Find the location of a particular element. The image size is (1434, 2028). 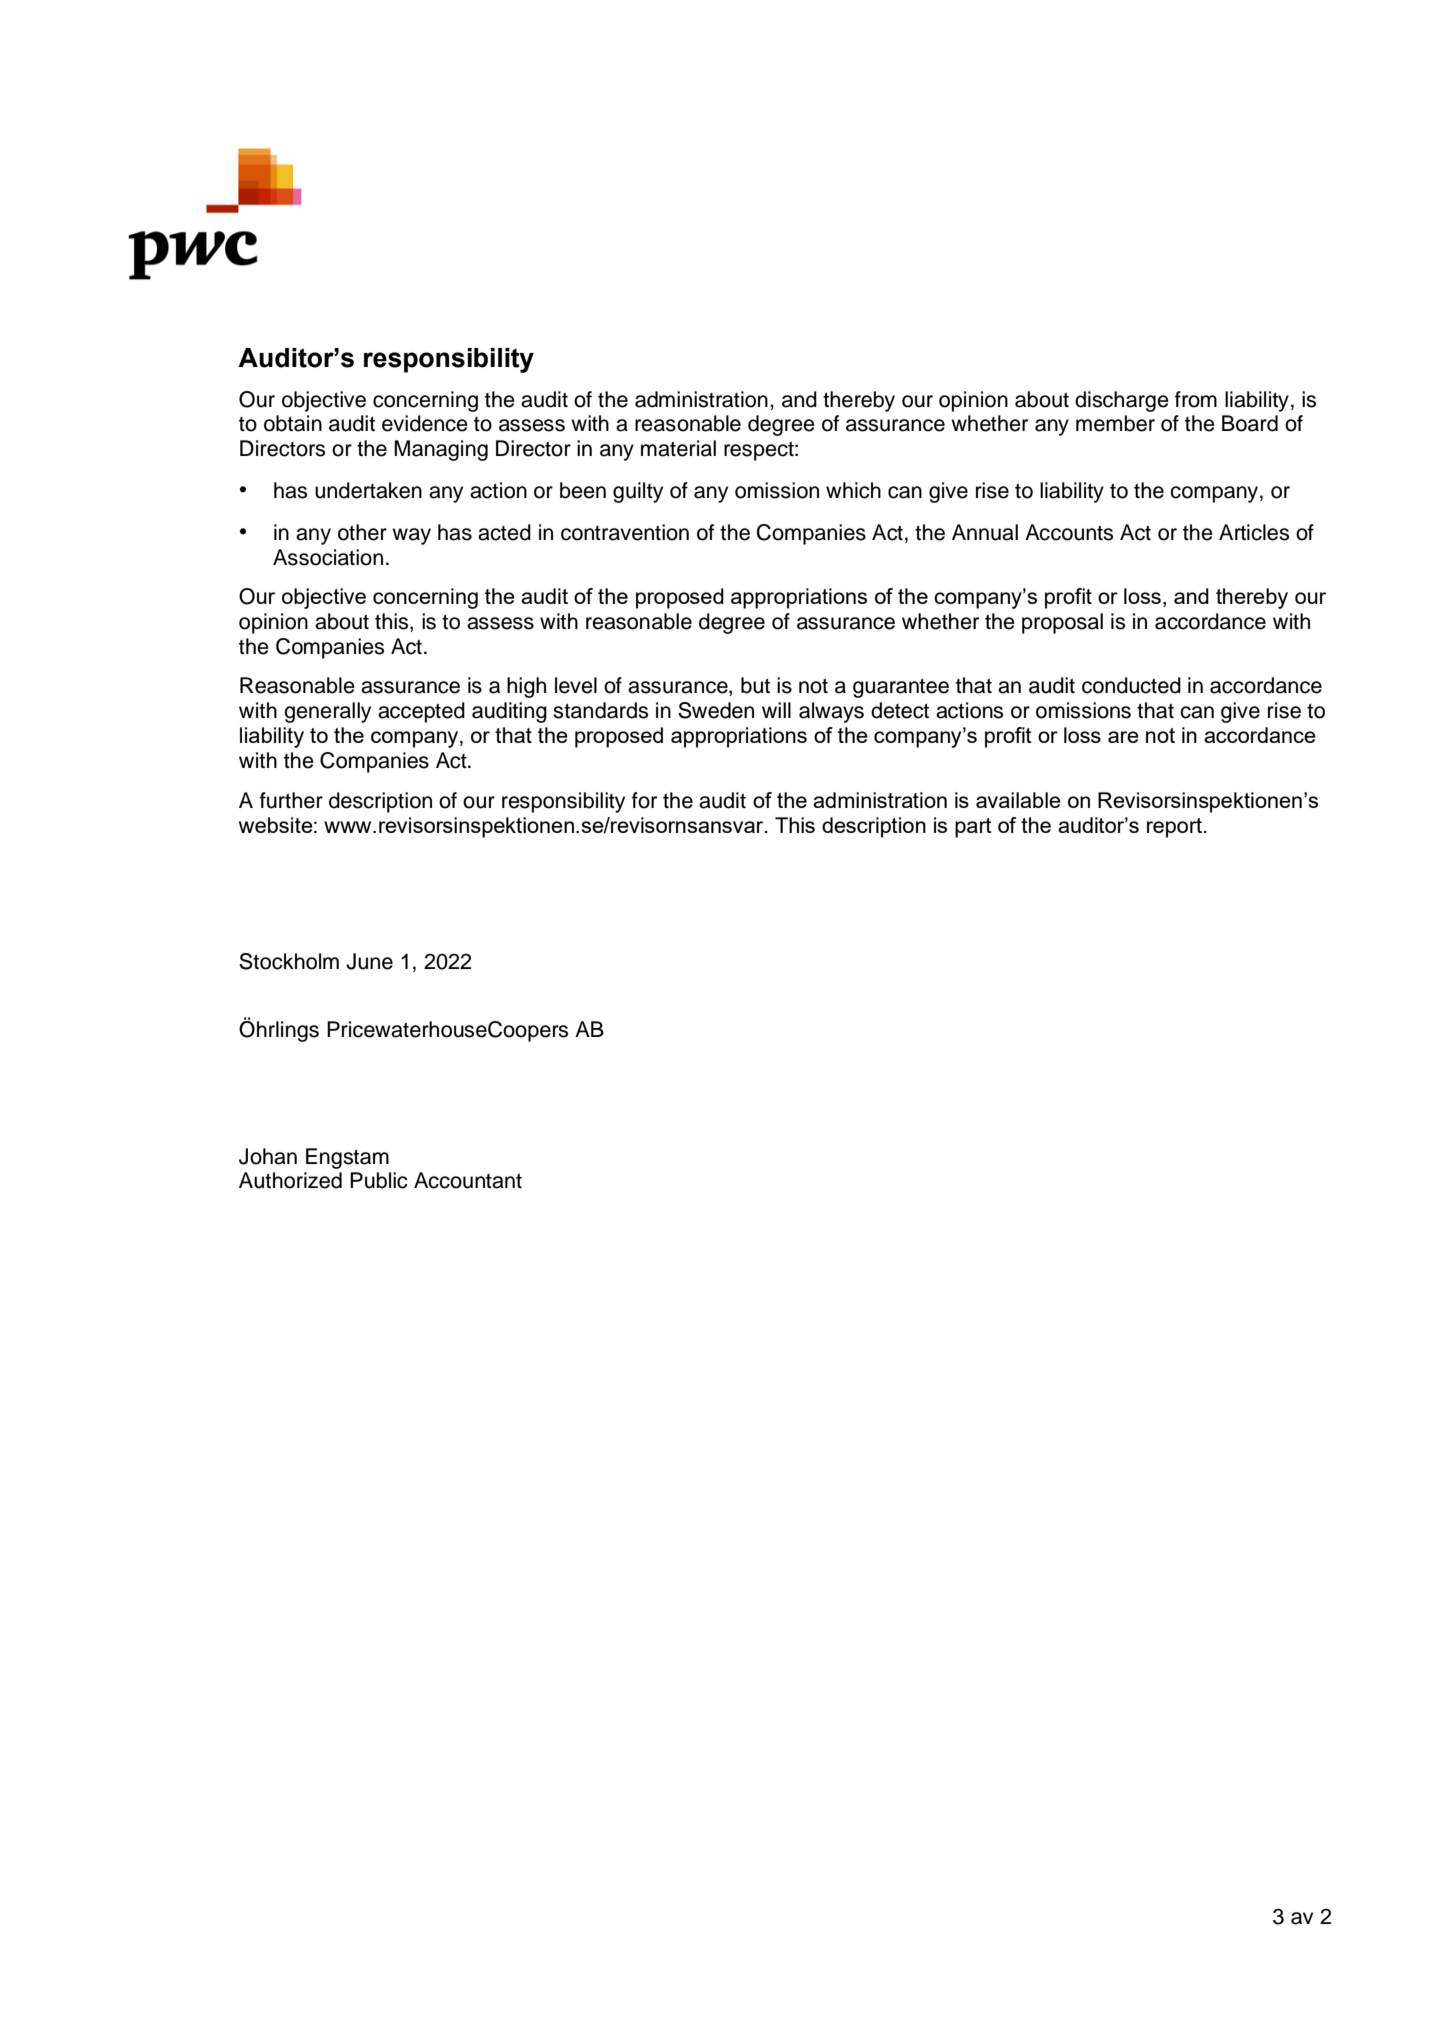

report is located at coordinates (1176, 828).
